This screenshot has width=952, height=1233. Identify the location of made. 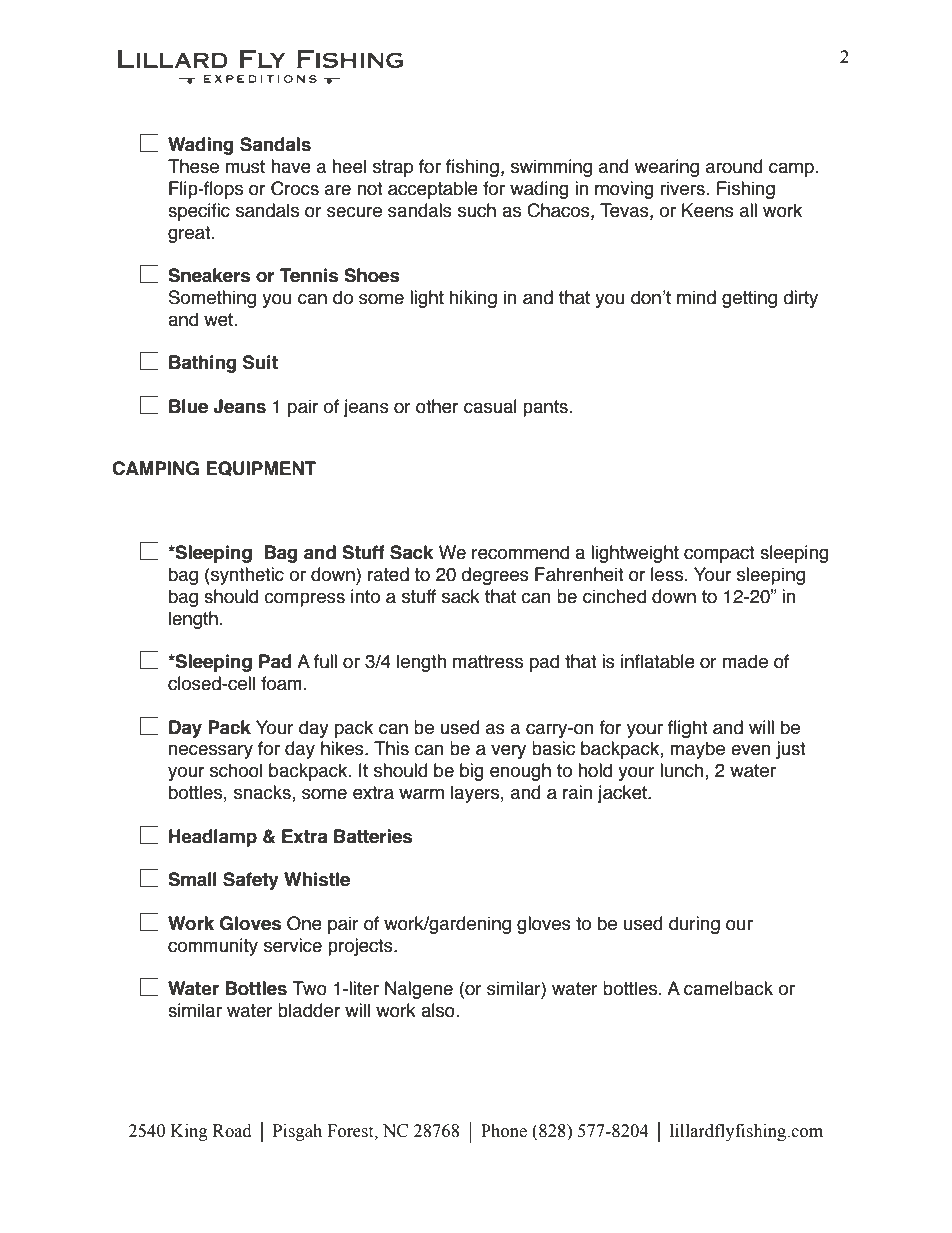
(745, 661).
